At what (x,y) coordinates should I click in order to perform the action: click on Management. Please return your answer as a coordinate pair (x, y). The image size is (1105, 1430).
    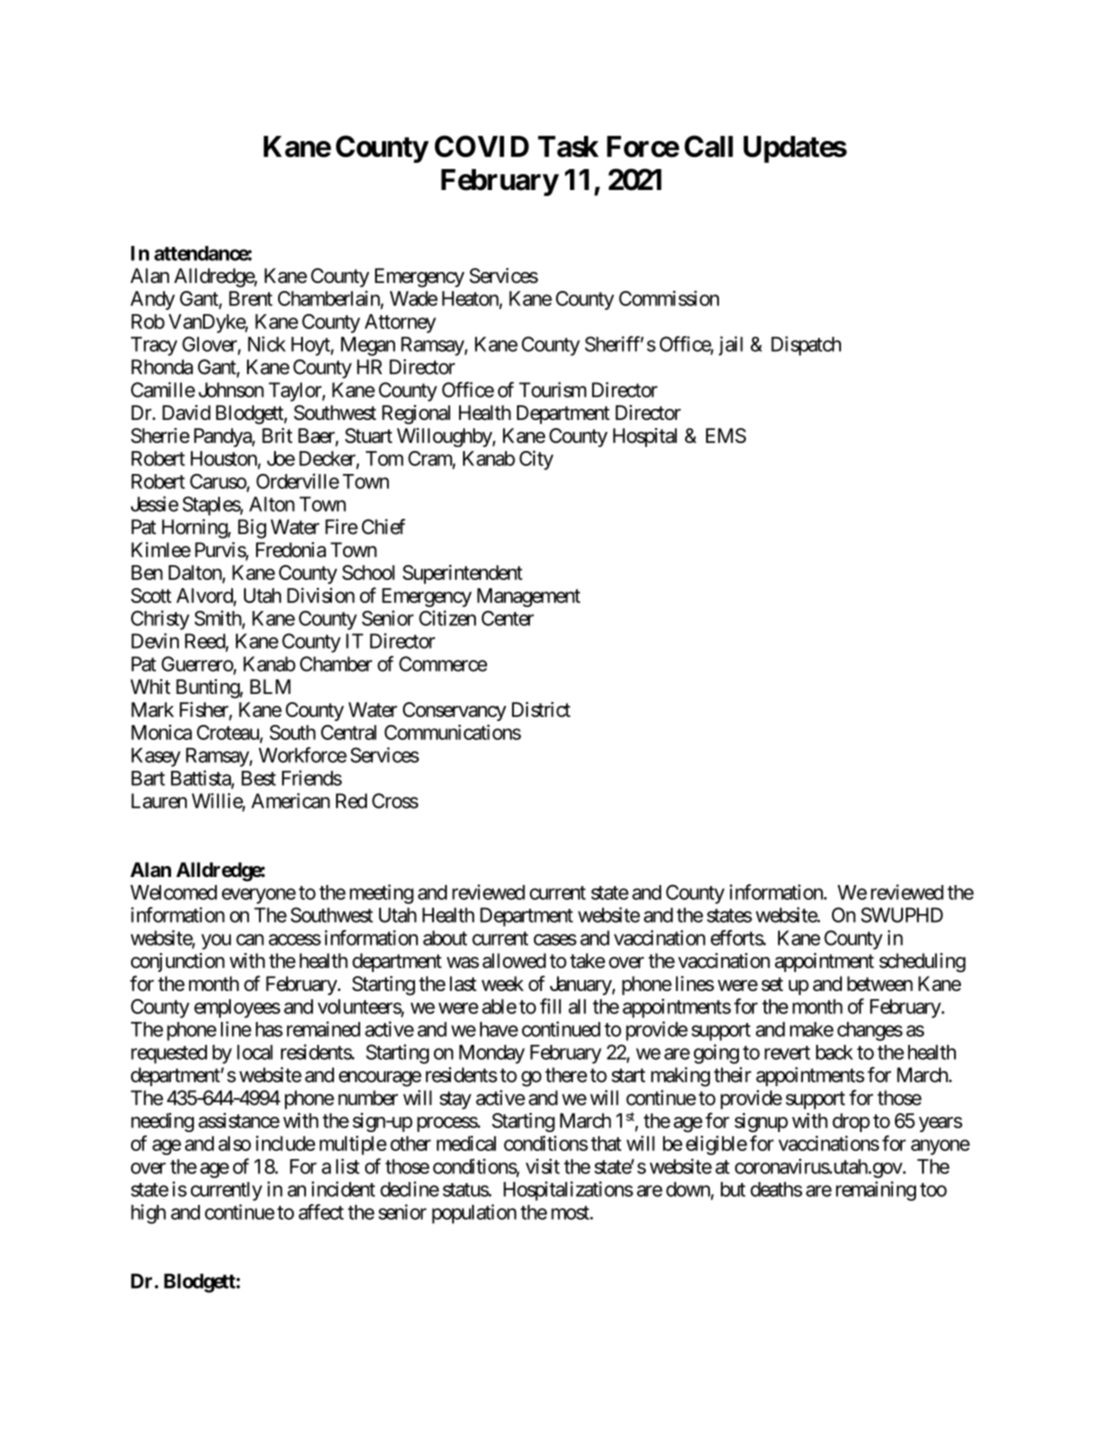
    Looking at the image, I should click on (528, 597).
